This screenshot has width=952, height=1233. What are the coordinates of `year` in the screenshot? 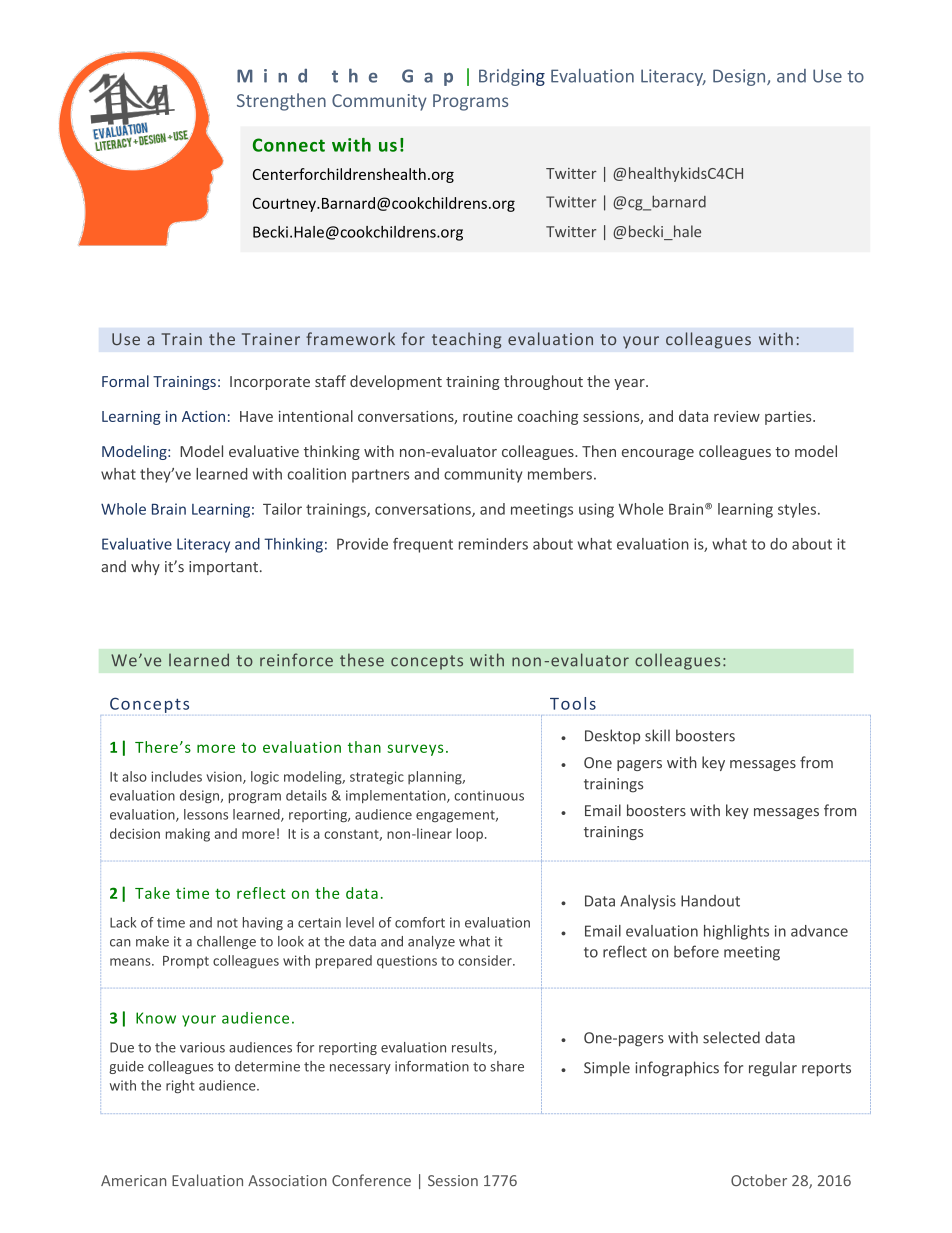 It's located at (630, 384).
